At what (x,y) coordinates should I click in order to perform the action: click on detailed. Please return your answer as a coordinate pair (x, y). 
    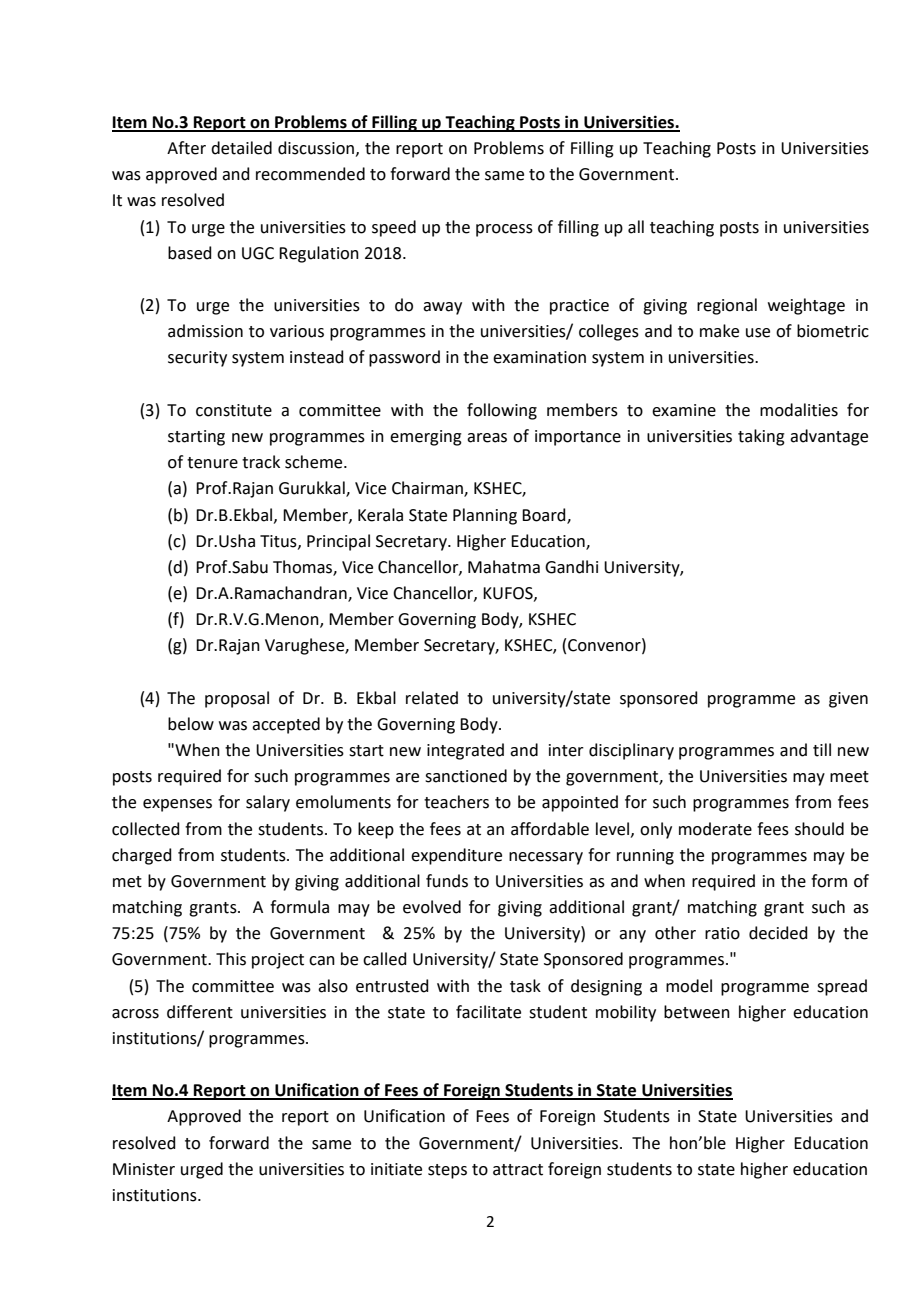
    Looking at the image, I should click on (241, 148).
